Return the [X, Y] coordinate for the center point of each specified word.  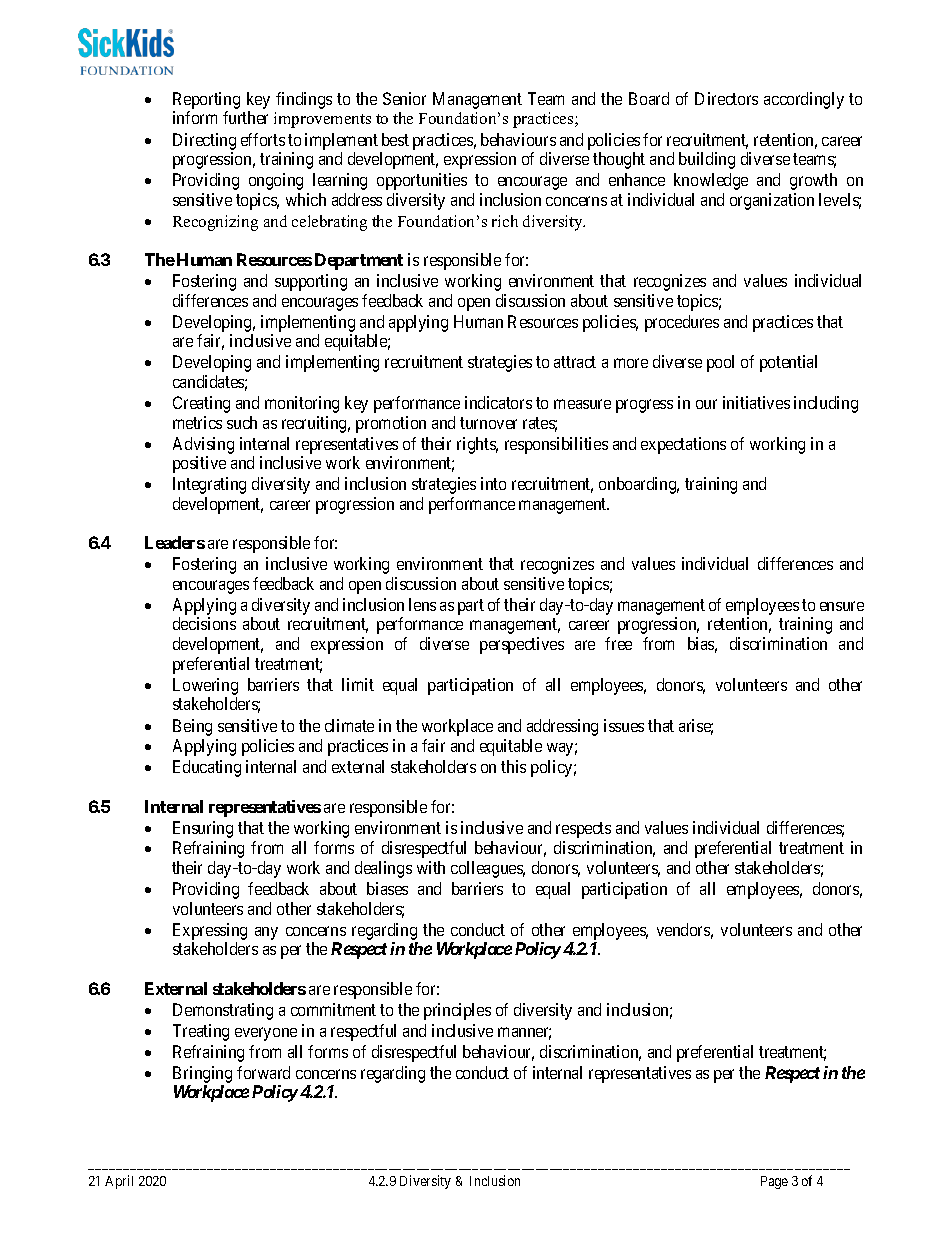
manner [524, 1033]
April [119, 1182]
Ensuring [203, 829]
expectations [683, 445]
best [395, 139]
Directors [726, 98]
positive [199, 464]
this [513, 766]
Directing [204, 141]
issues [624, 725]
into [493, 483]
